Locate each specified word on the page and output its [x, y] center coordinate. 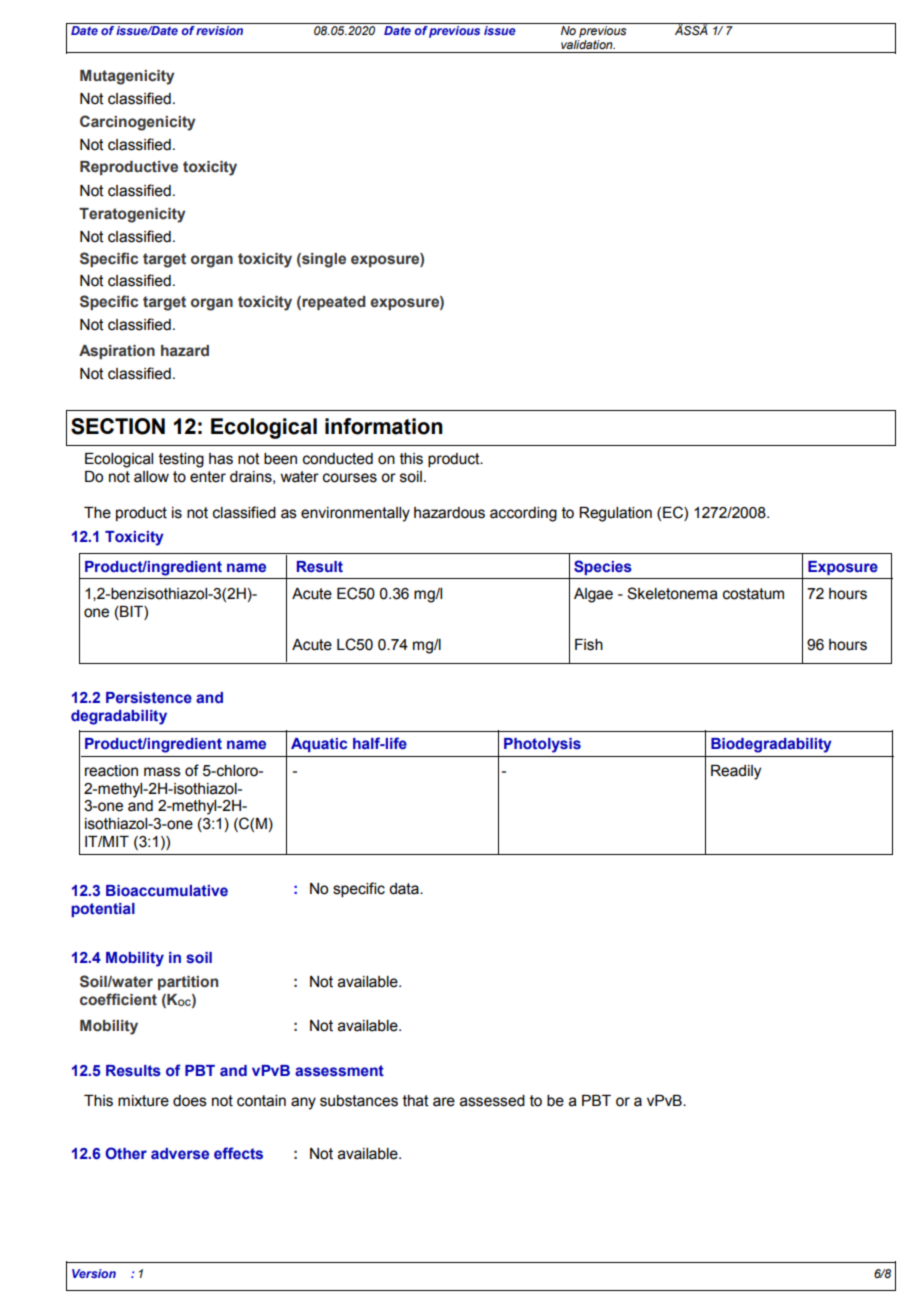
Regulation [615, 514]
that [416, 1101]
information [384, 426]
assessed [492, 1101]
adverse [180, 1154]
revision [220, 29]
